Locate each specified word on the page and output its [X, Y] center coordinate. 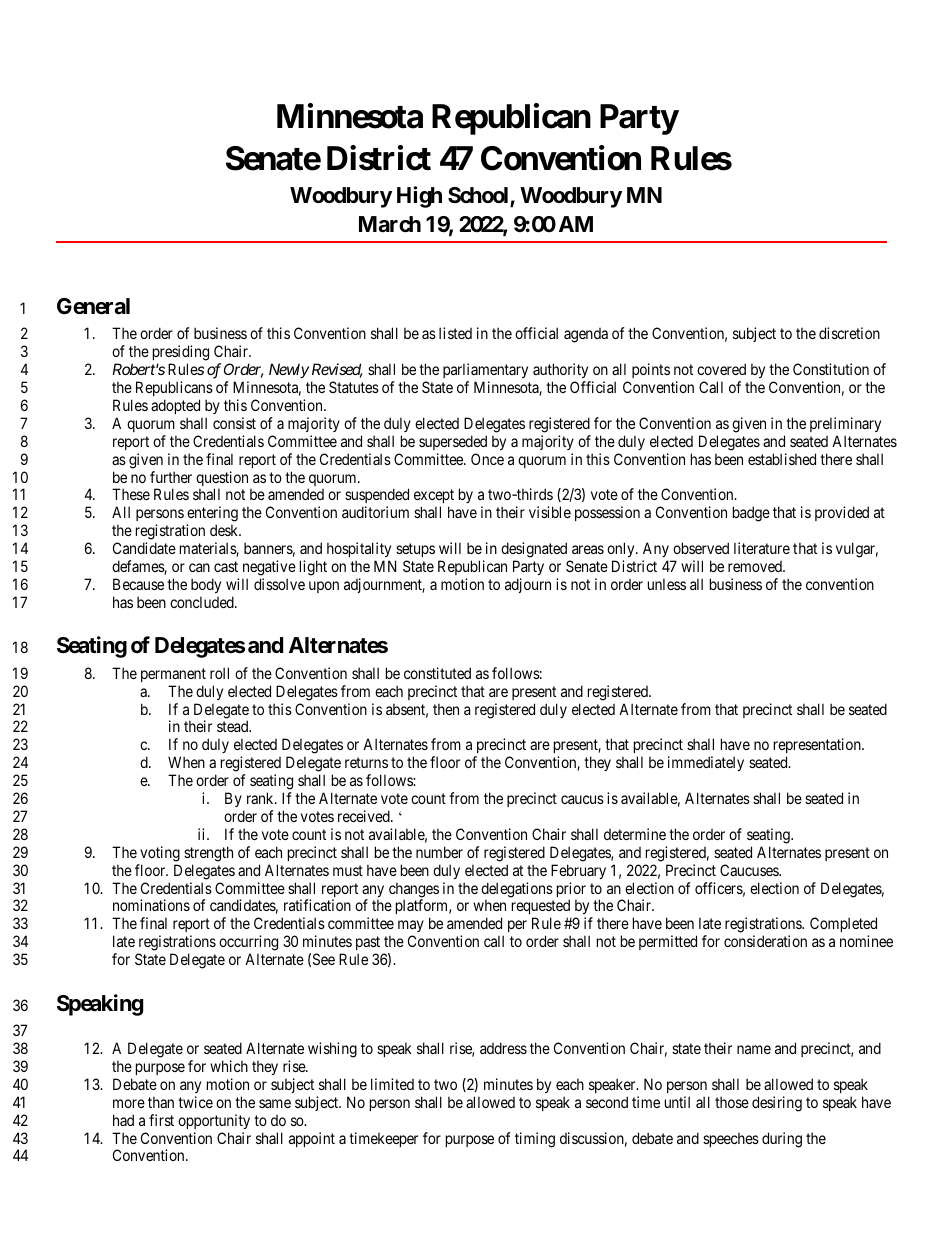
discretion [849, 333]
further [171, 477]
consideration [765, 941]
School [479, 196]
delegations [517, 891]
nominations [151, 905]
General [93, 306]
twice [195, 1102]
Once [487, 459]
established [782, 459]
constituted [437, 673]
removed [756, 566]
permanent [173, 675]
